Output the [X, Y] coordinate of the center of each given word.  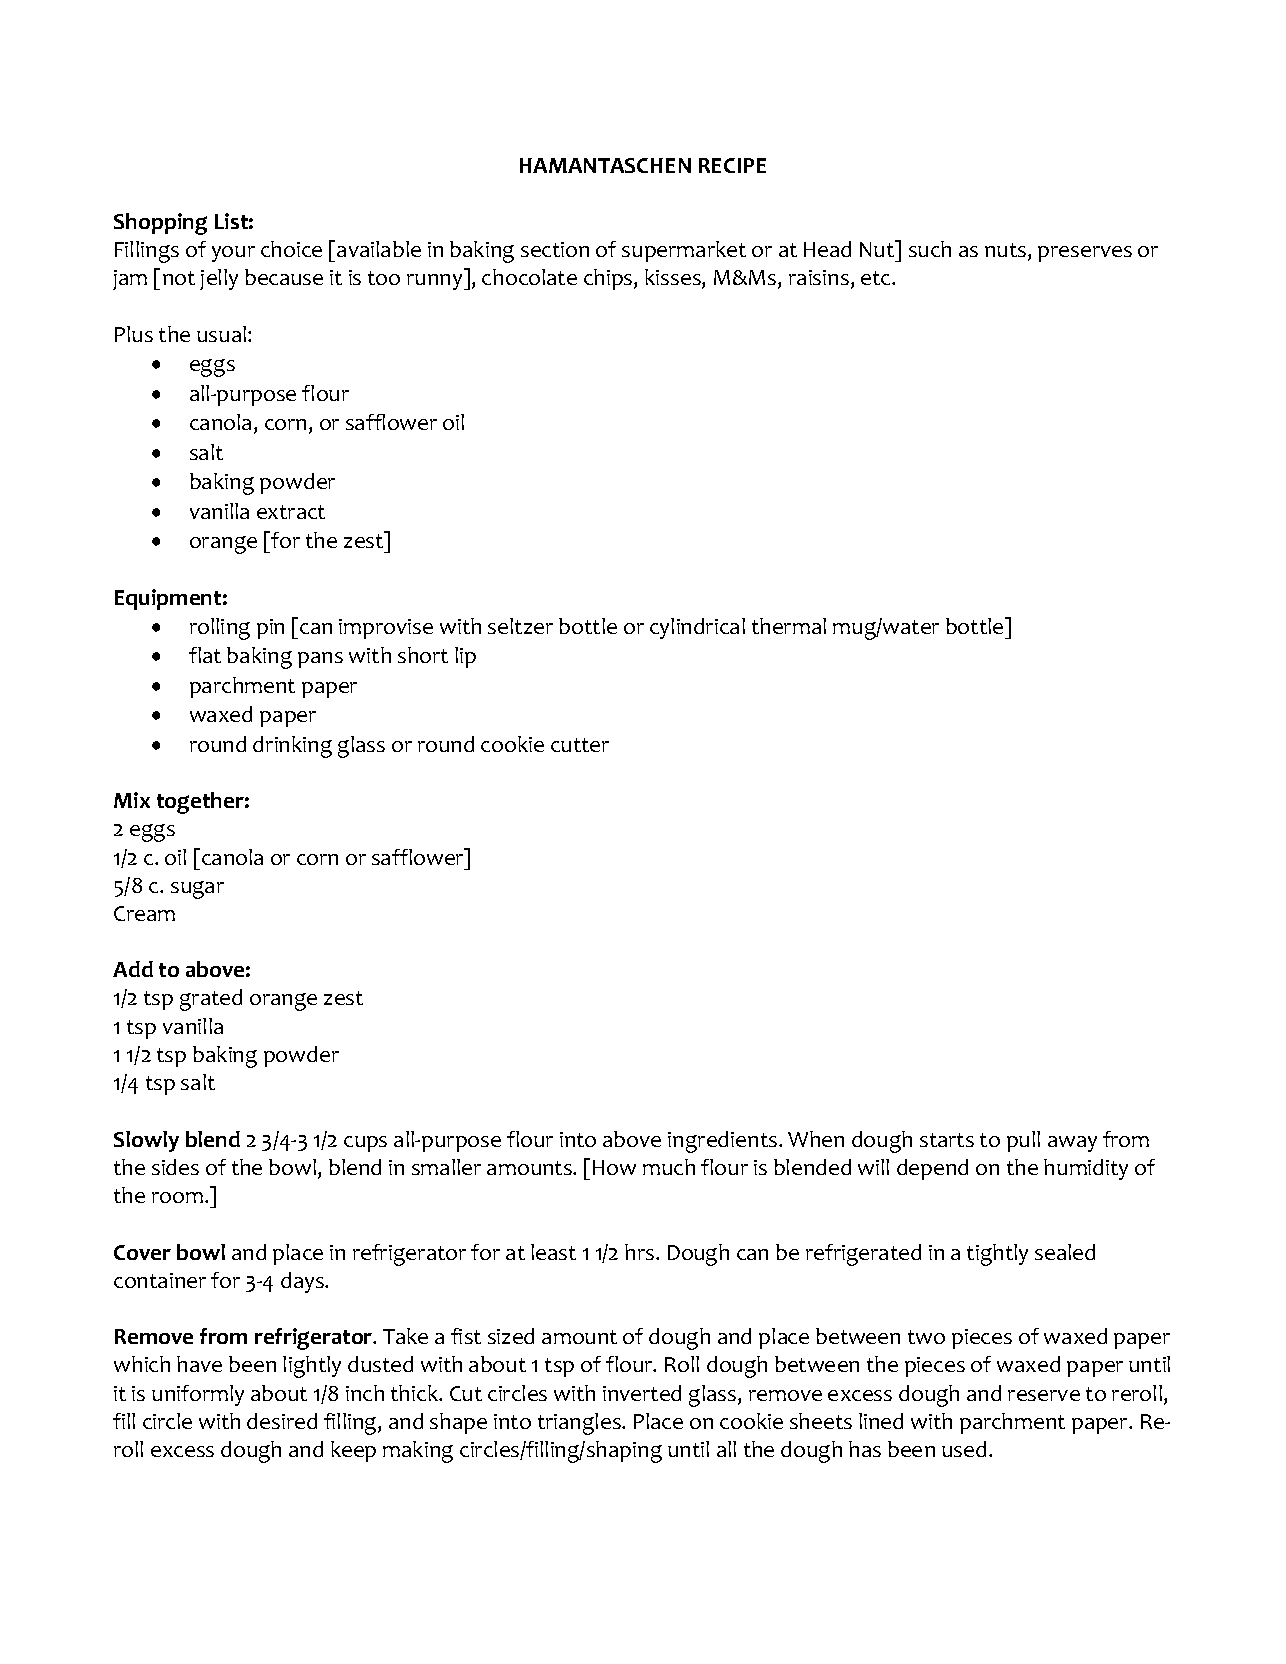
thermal [789, 626]
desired [282, 1421]
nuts [1005, 250]
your [233, 254]
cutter [580, 745]
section [555, 249]
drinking [292, 747]
